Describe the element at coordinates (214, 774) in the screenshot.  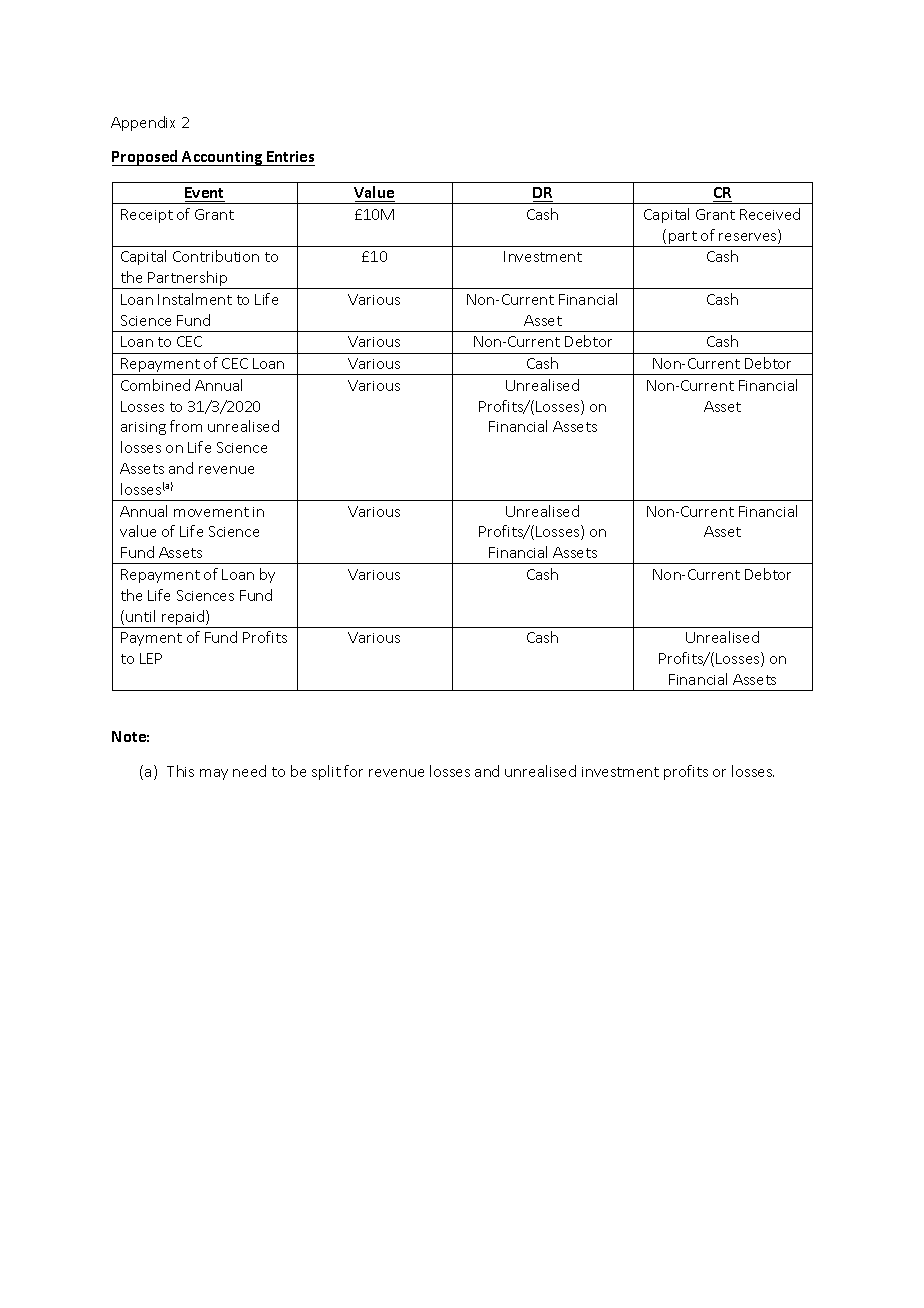
I see `may` at that location.
